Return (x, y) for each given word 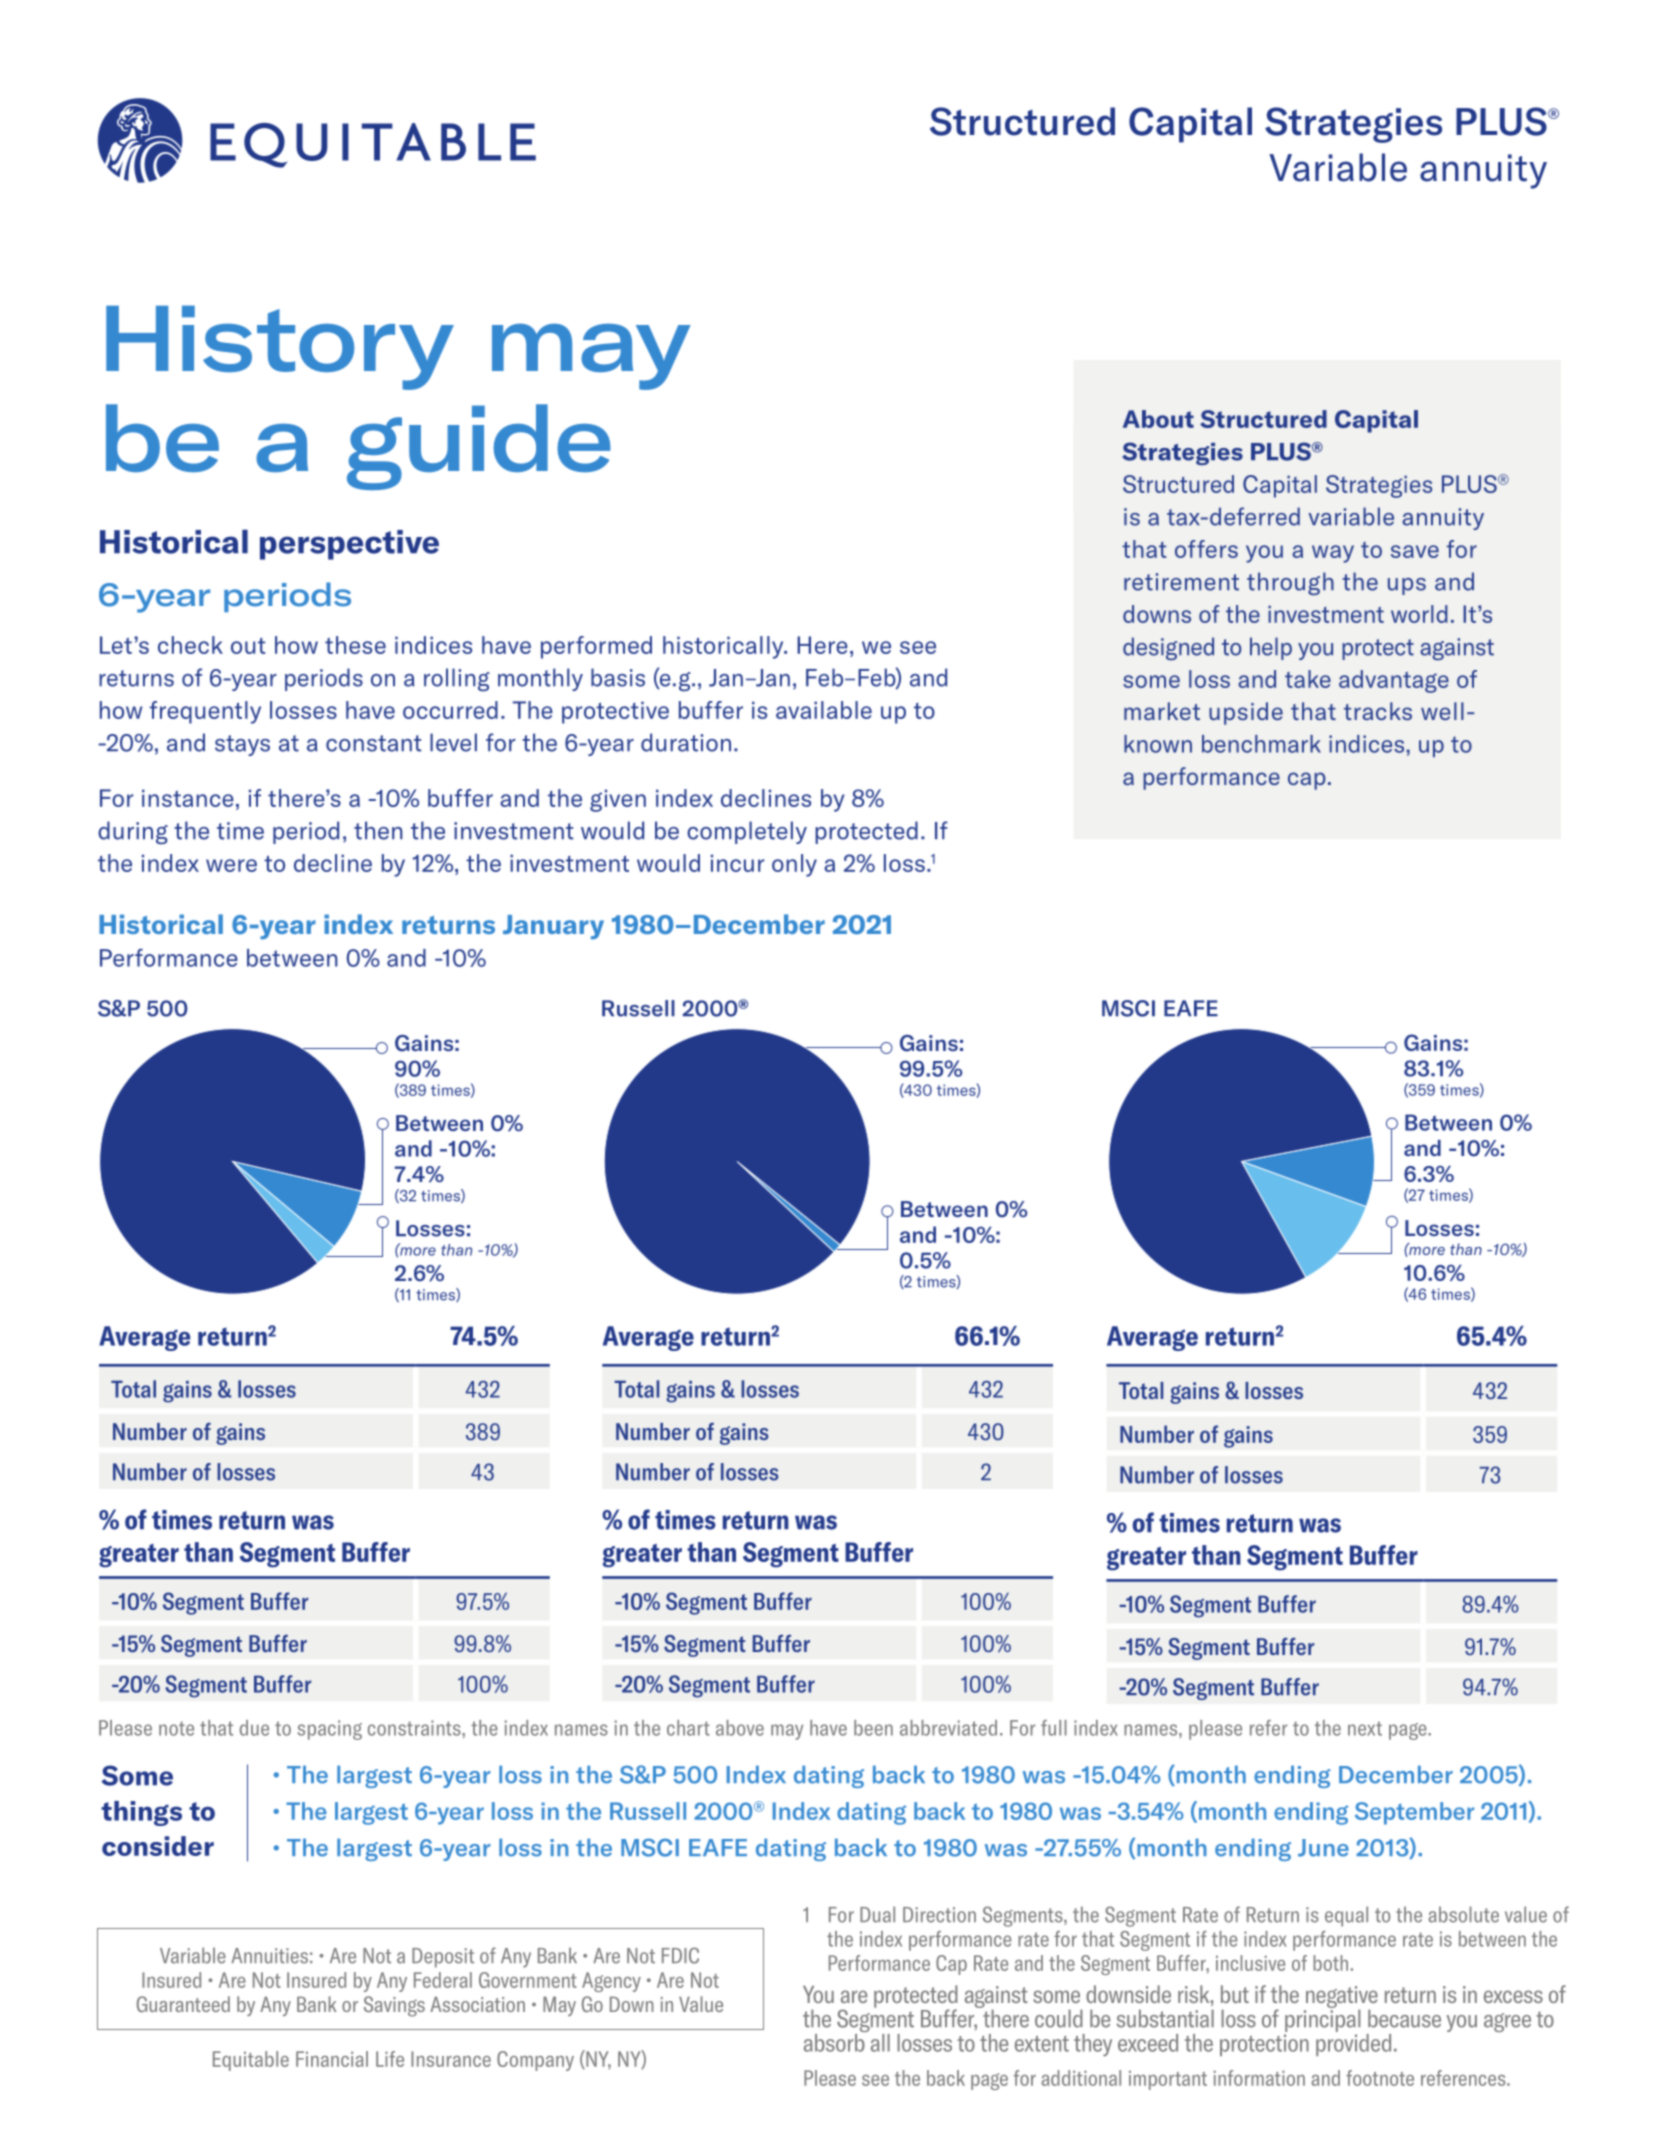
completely (747, 832)
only (794, 865)
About (1158, 419)
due (254, 1728)
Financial (332, 2059)
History (280, 347)
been (873, 1728)
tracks (1378, 711)
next (1365, 1728)
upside (1246, 713)
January (553, 927)
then (378, 830)
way (1333, 554)
